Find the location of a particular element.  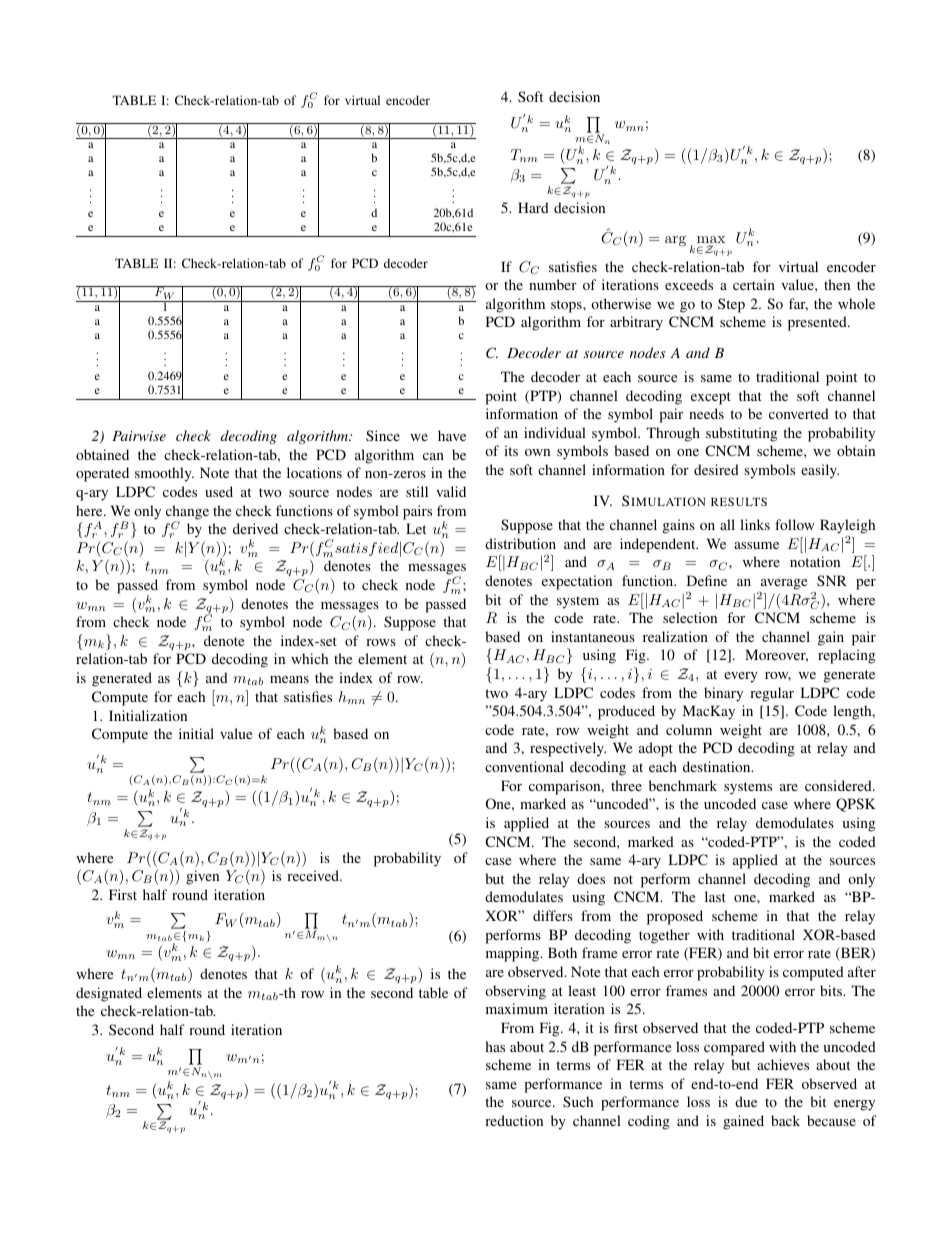

number is located at coordinates (553, 284).
